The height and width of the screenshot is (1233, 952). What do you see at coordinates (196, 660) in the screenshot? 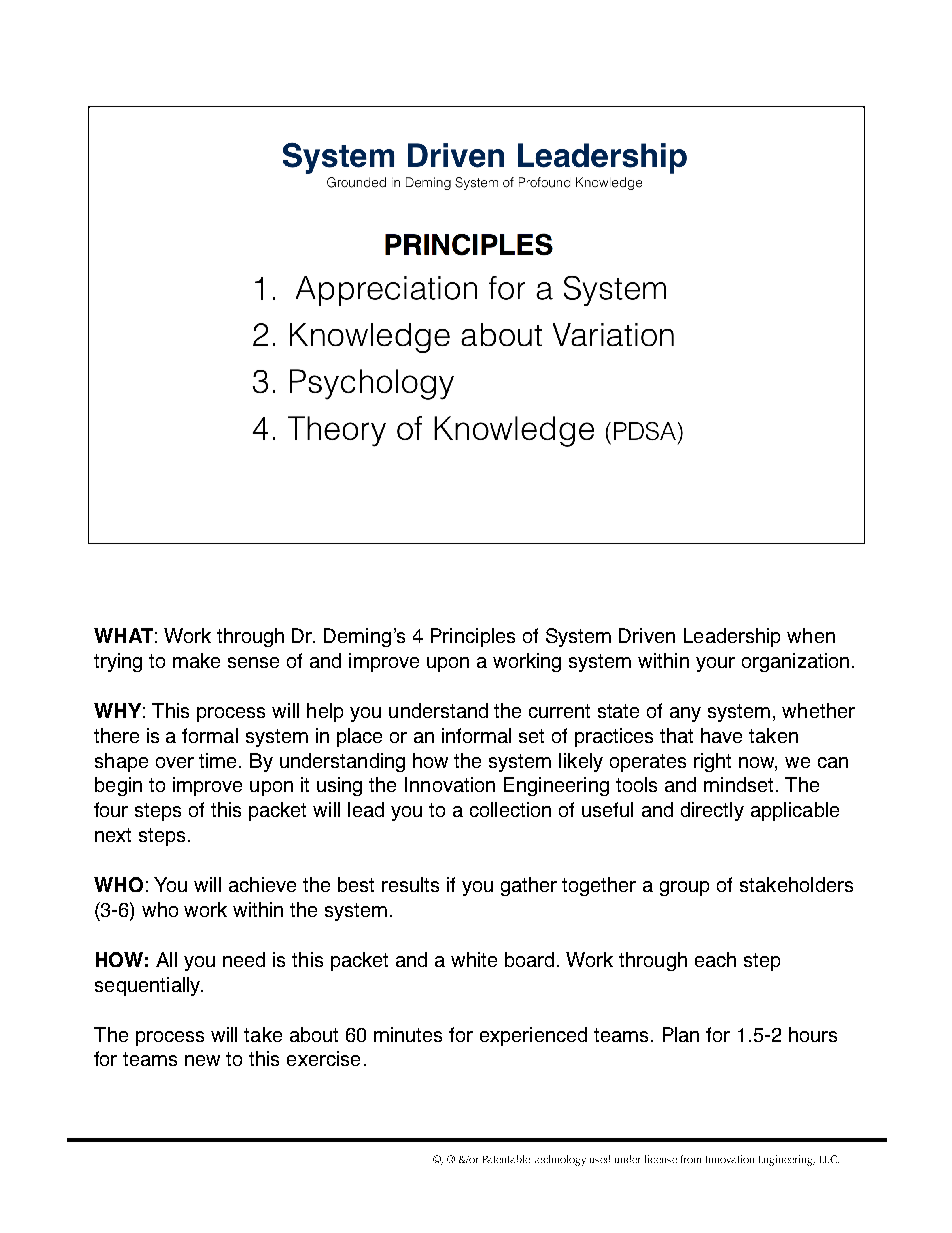
I see `make` at bounding box center [196, 660].
